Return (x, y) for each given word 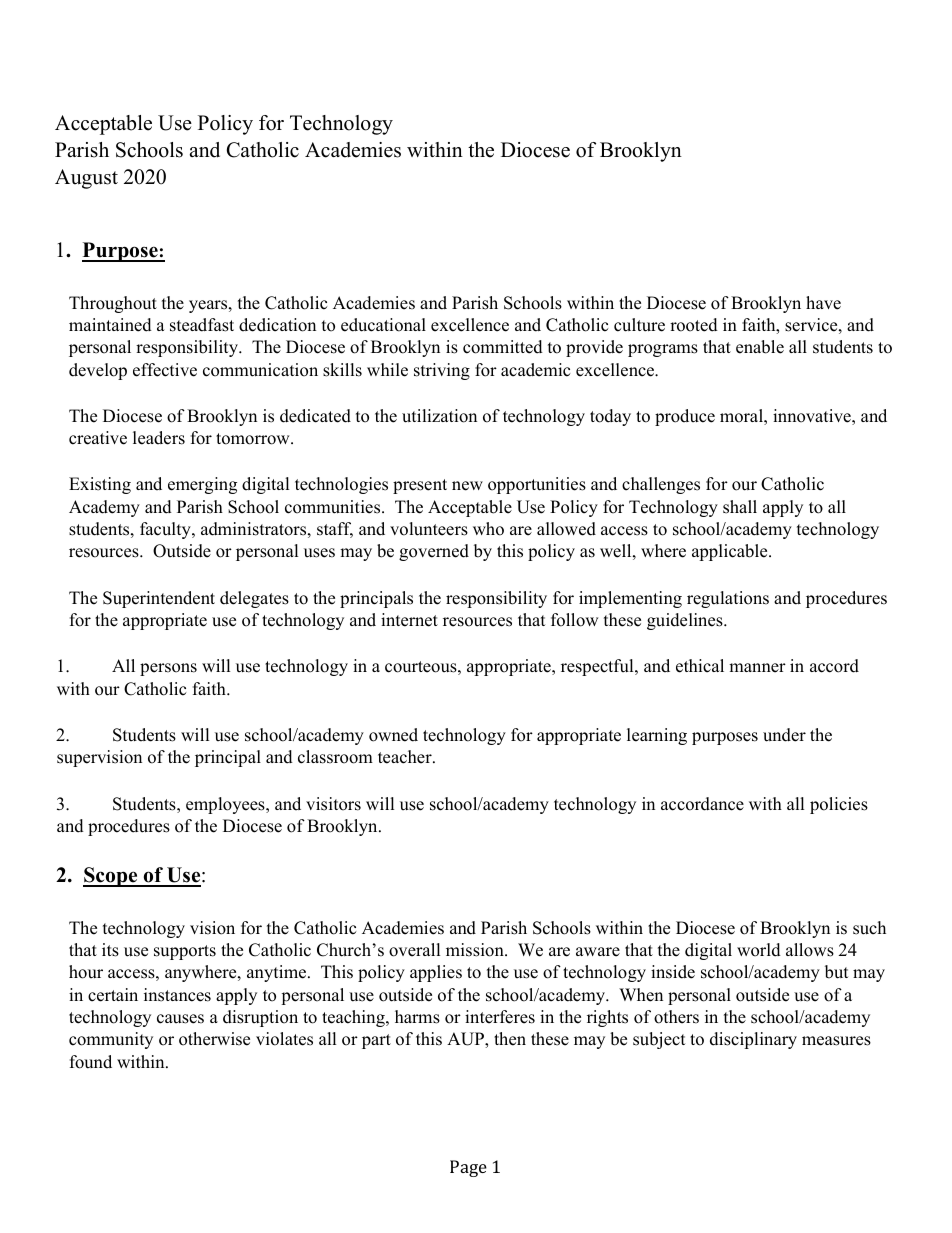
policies (839, 805)
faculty (166, 530)
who (488, 529)
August (86, 179)
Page (468, 1168)
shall (740, 507)
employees (226, 805)
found (91, 1062)
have (823, 303)
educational (383, 325)
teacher (406, 757)
